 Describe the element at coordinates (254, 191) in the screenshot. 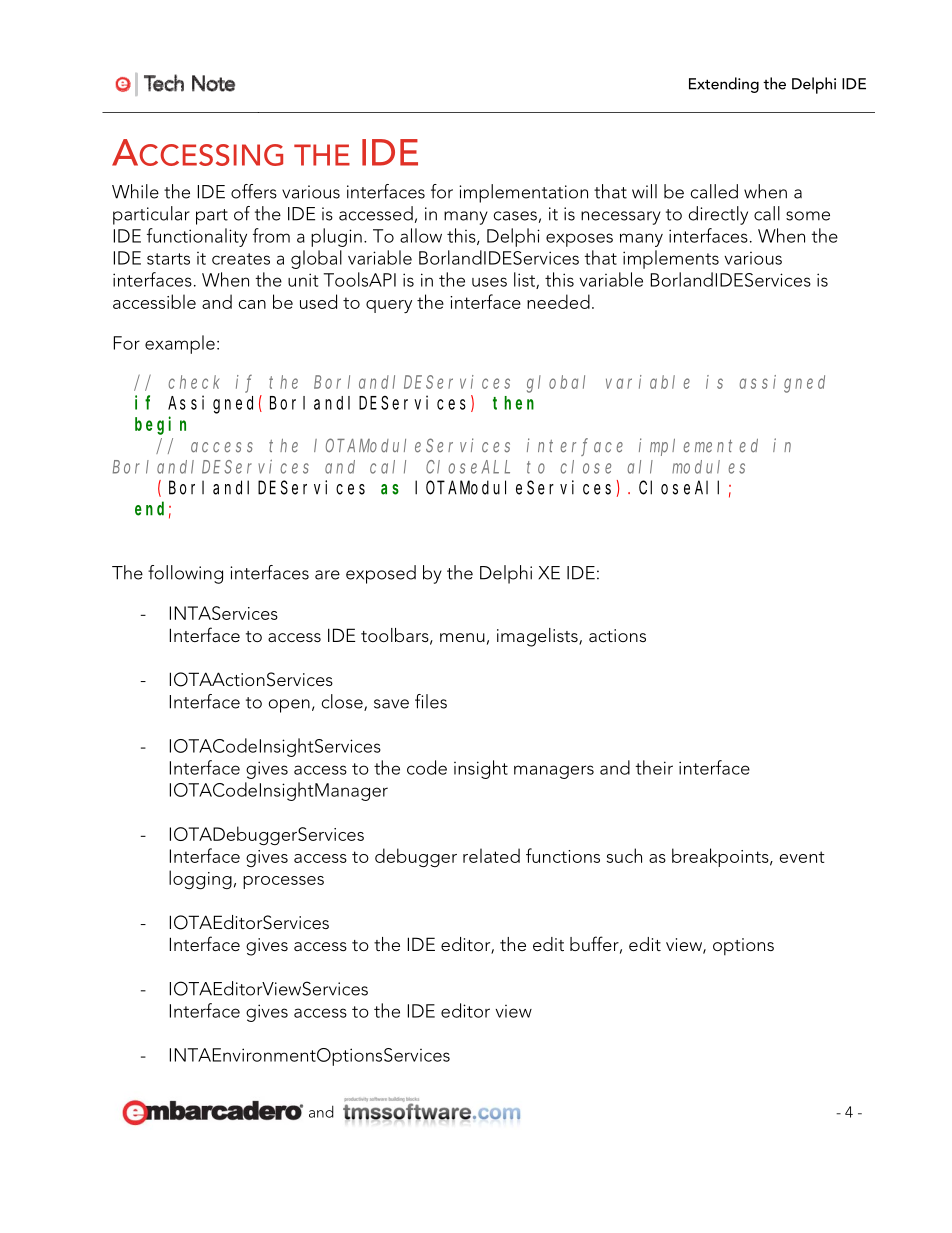

I see `offers` at that location.
